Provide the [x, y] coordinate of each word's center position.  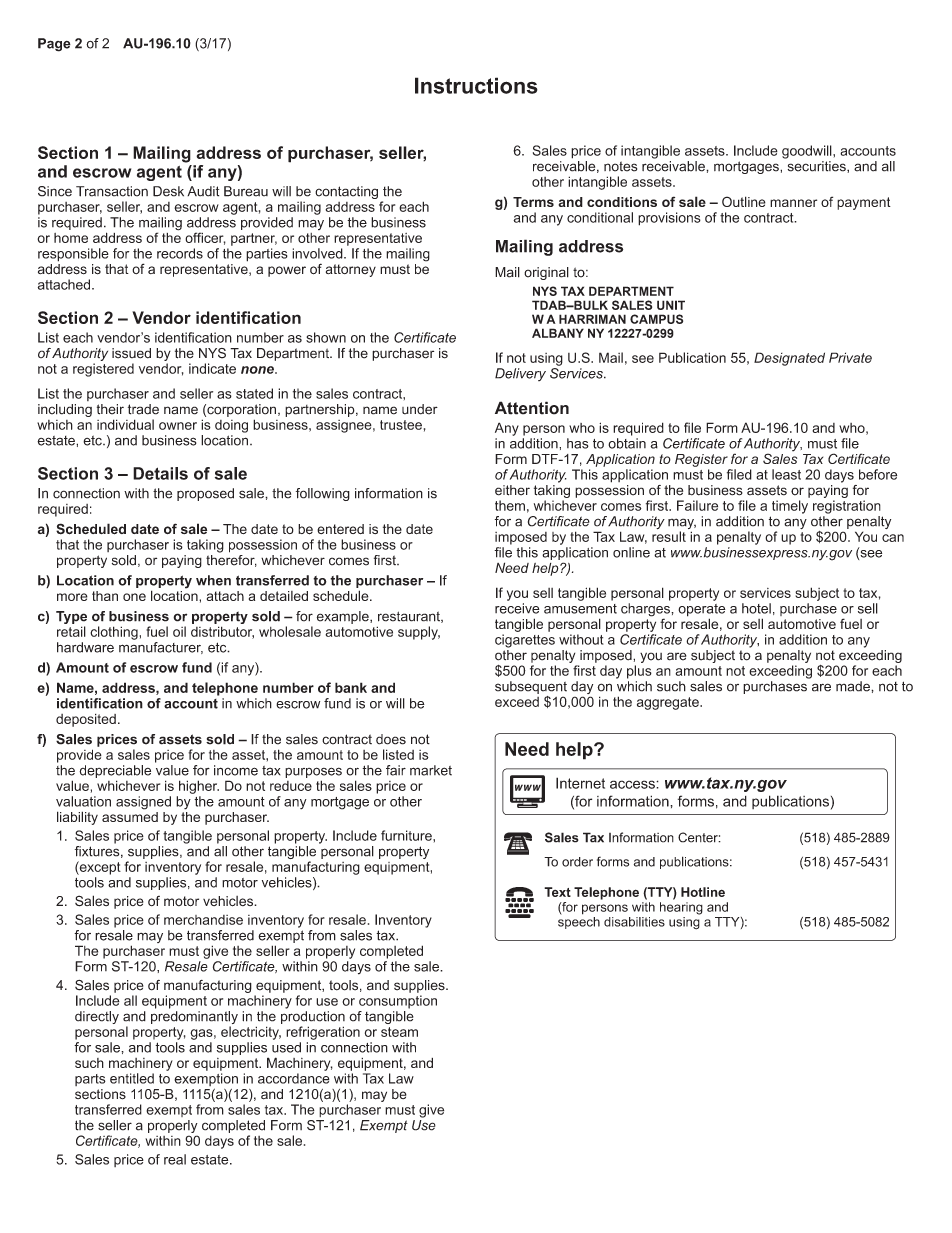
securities [818, 167]
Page [54, 45]
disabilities [634, 922]
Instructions [476, 85]
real [175, 1159]
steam [399, 1032]
